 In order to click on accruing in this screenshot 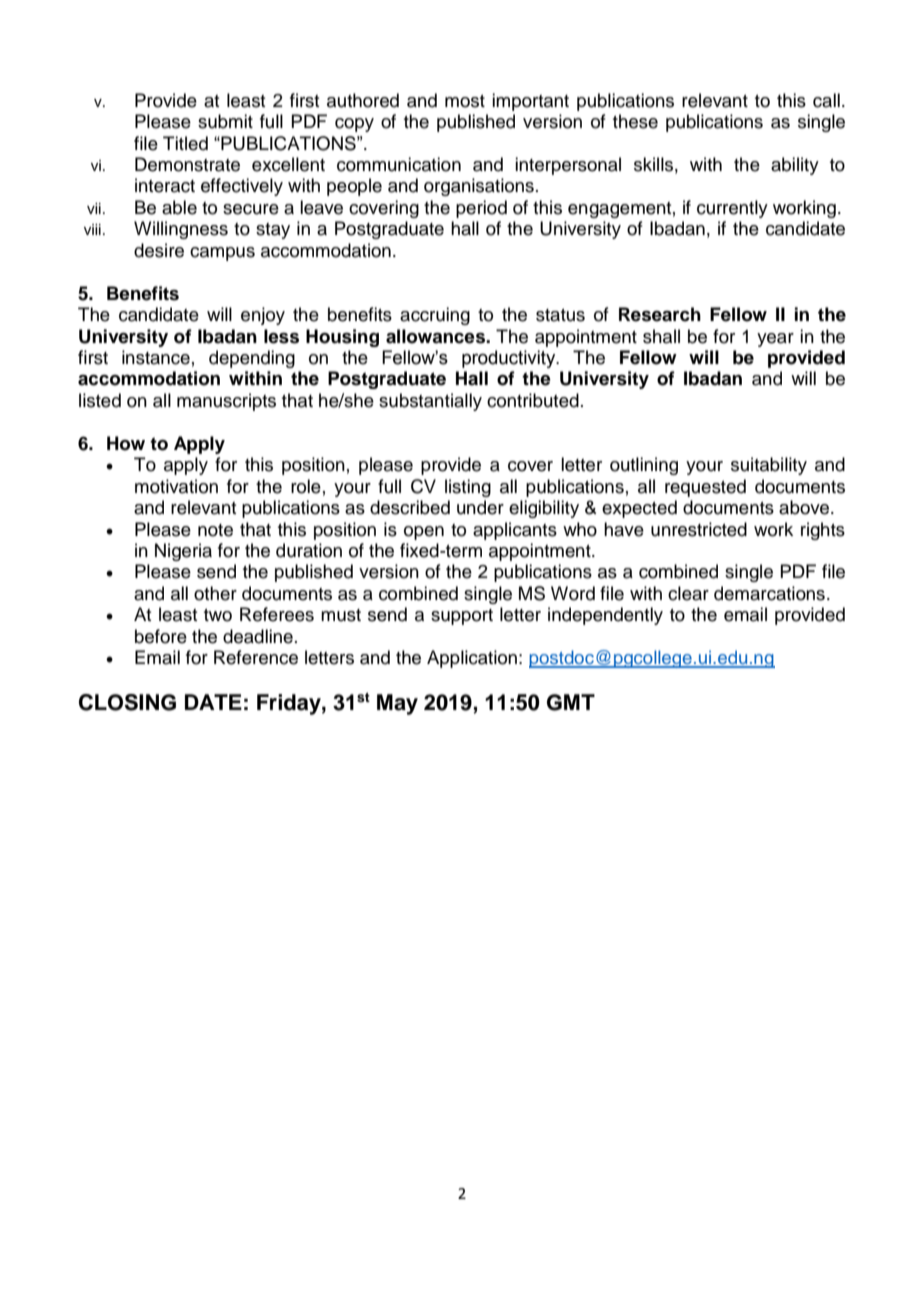, I will do `click(435, 316)`.
